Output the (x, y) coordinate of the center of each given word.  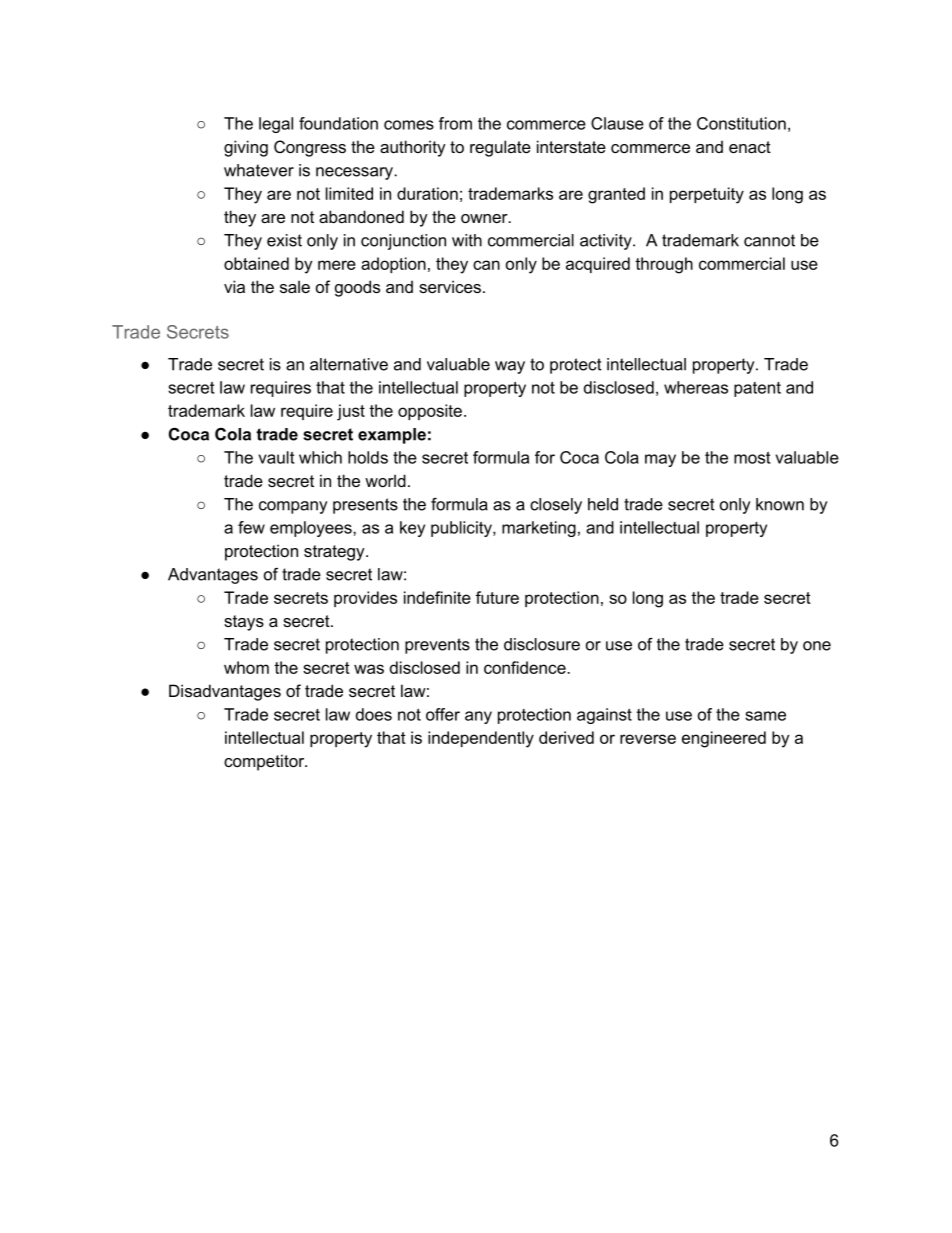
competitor (265, 762)
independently (481, 739)
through (664, 265)
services (450, 286)
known (780, 504)
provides (365, 599)
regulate (500, 148)
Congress (310, 148)
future (497, 597)
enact (750, 147)
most (752, 458)
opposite (430, 412)
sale (295, 286)
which (320, 457)
